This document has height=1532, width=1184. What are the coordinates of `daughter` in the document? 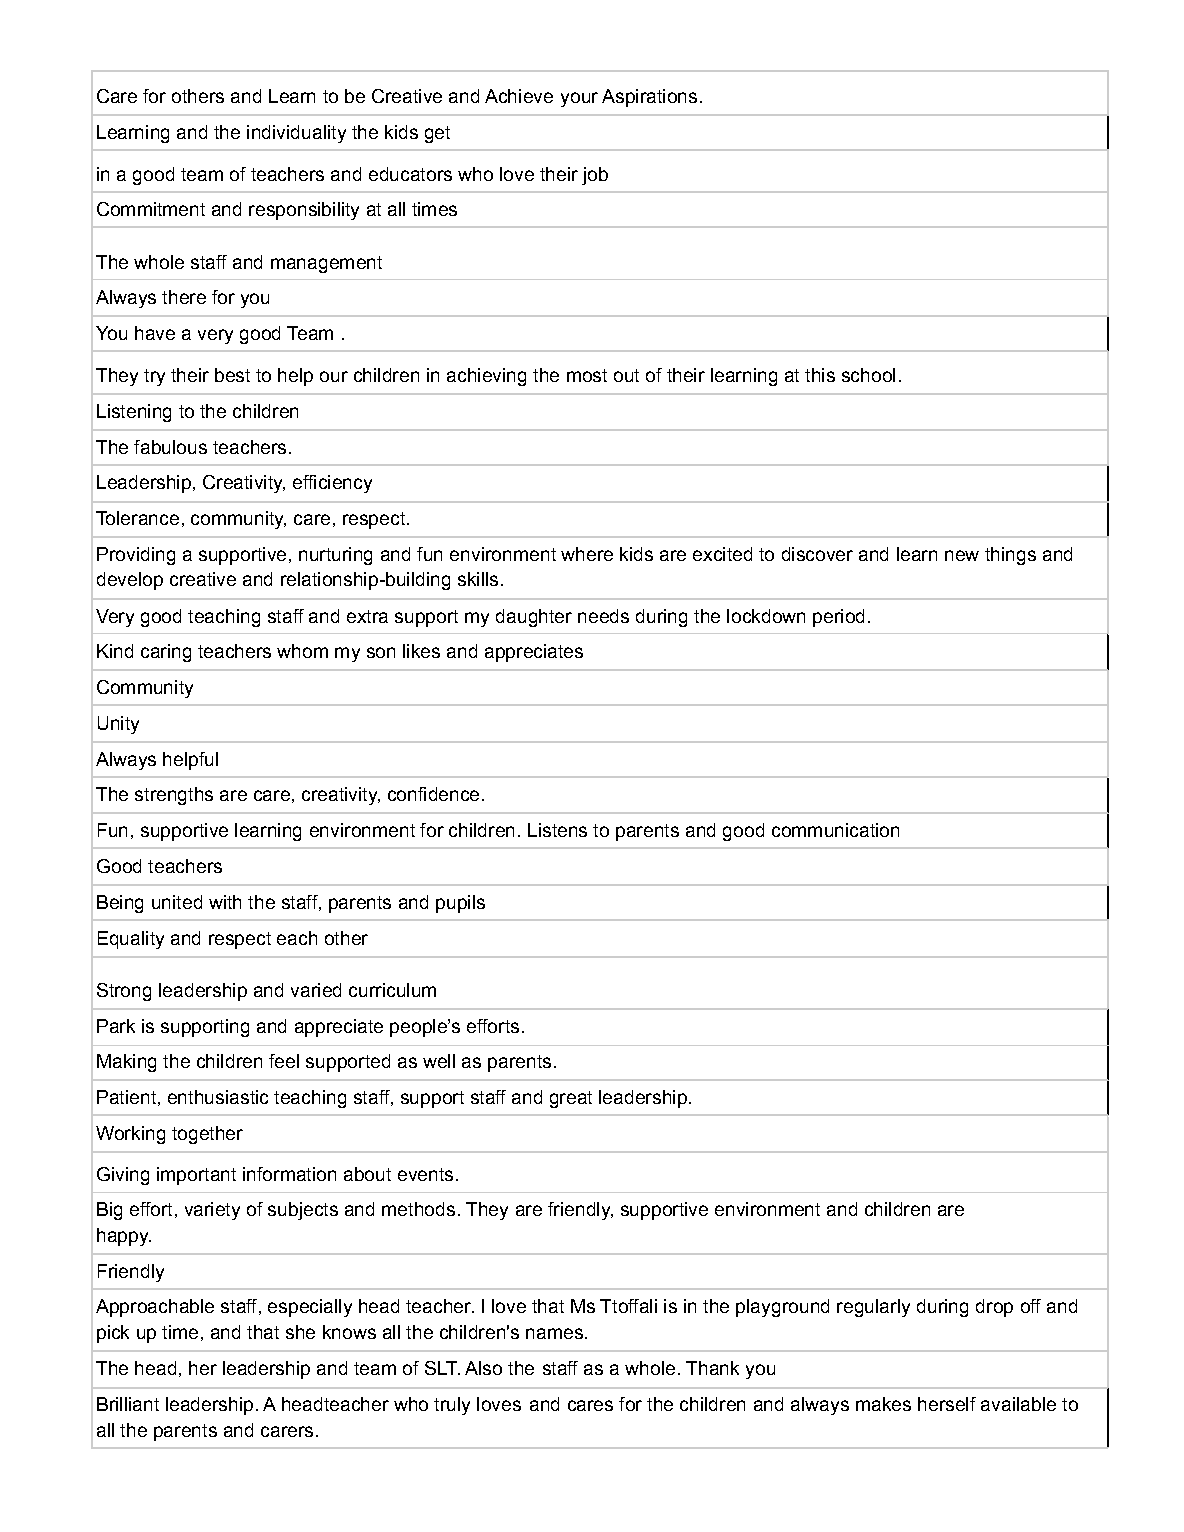 It's located at (534, 618).
